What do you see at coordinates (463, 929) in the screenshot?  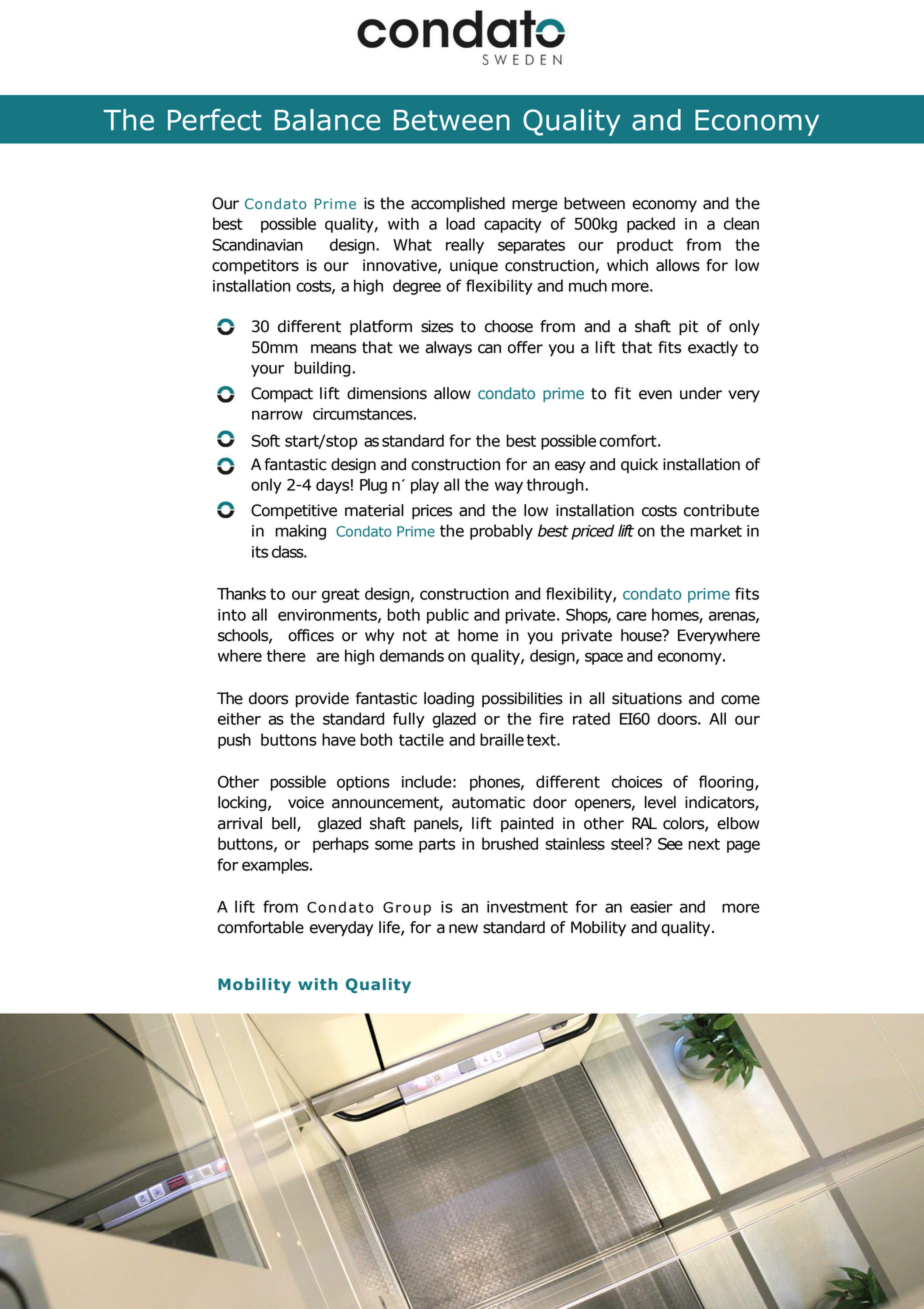 I see `new` at bounding box center [463, 929].
